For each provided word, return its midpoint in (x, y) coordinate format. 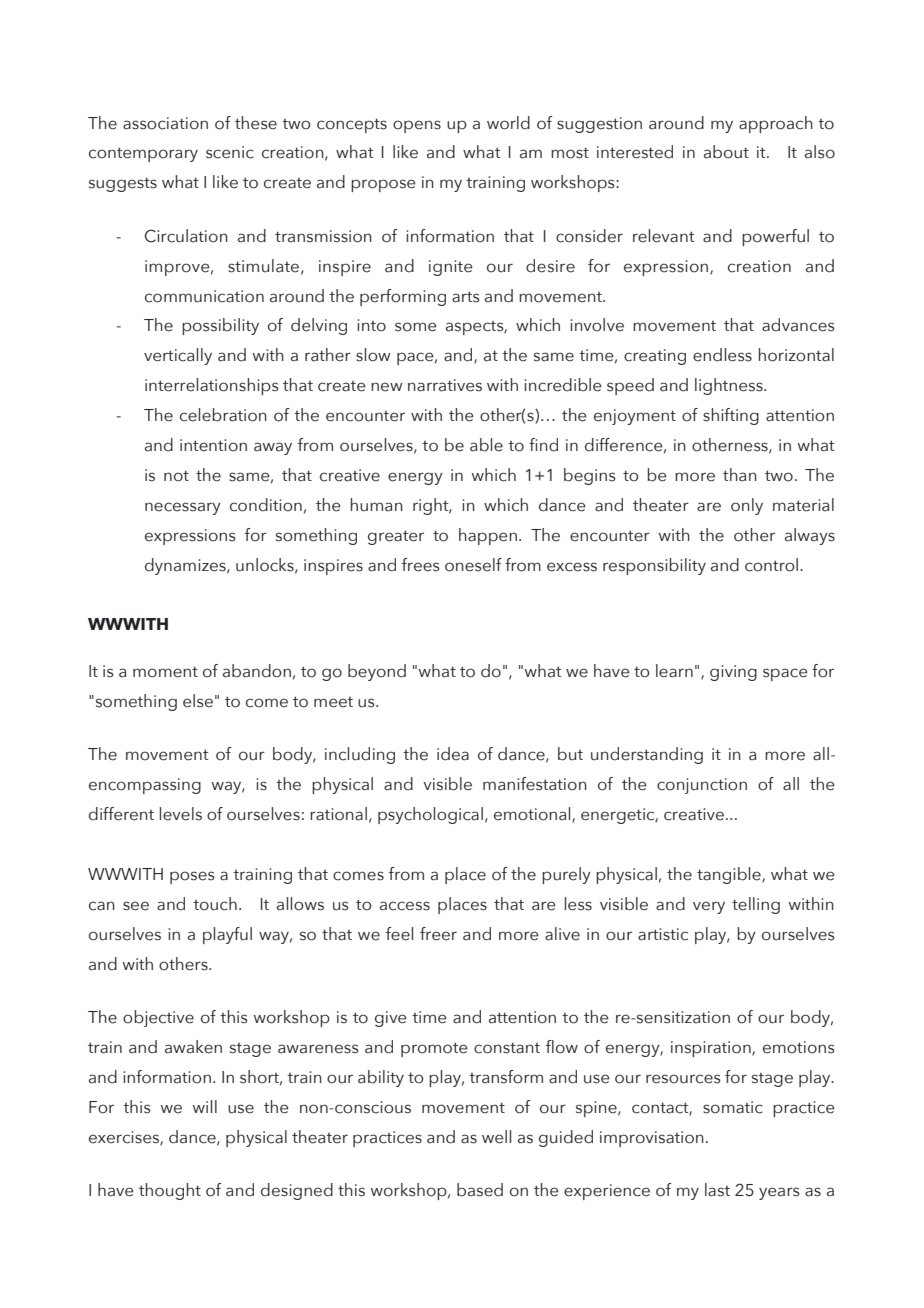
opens (417, 126)
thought (170, 1191)
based (480, 1190)
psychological (430, 815)
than (740, 475)
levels (181, 814)
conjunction (702, 786)
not (176, 476)
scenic (230, 152)
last (717, 1190)
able (486, 445)
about (726, 152)
